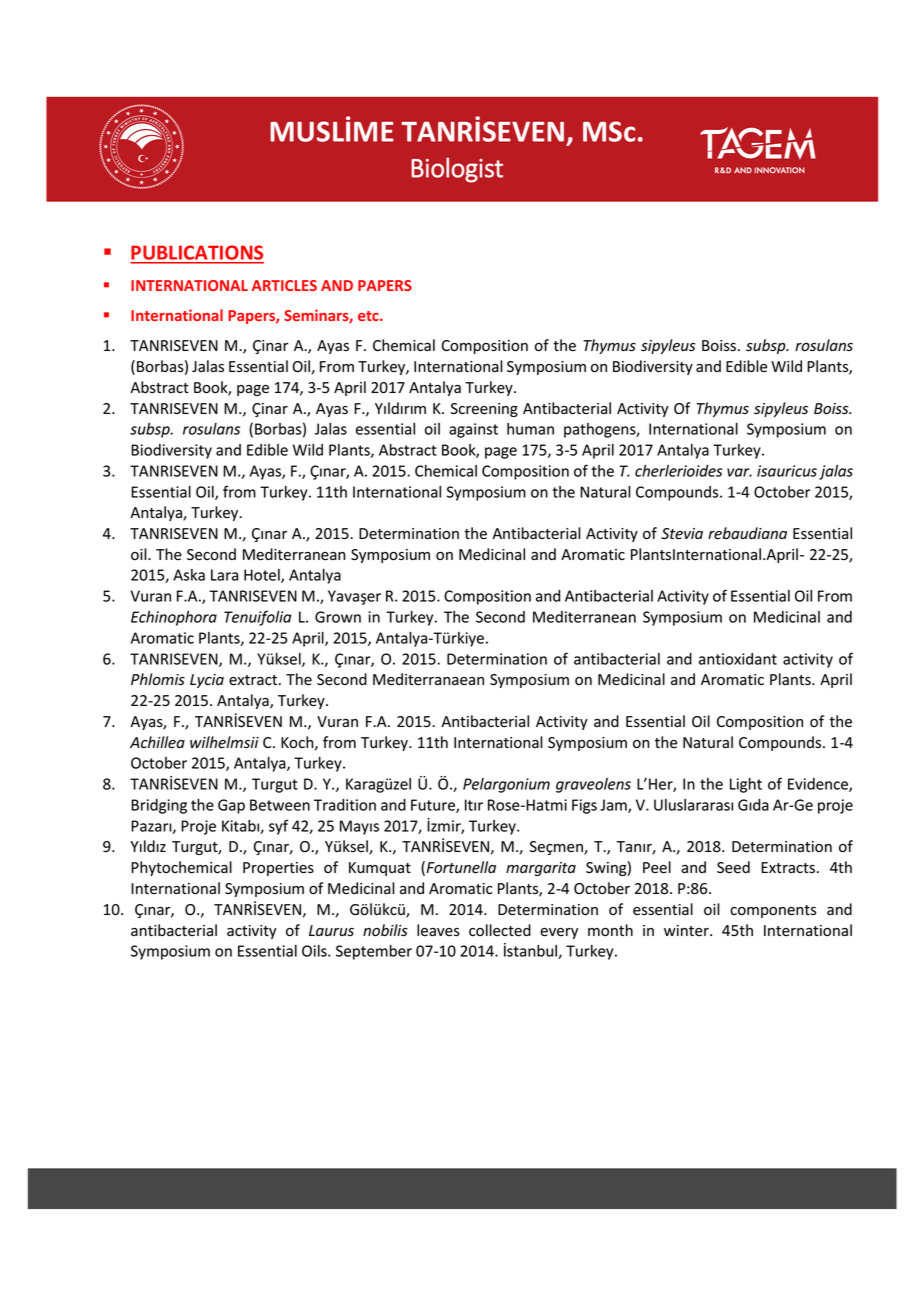  What do you see at coordinates (369, 316) in the document?
I see `etc` at bounding box center [369, 316].
